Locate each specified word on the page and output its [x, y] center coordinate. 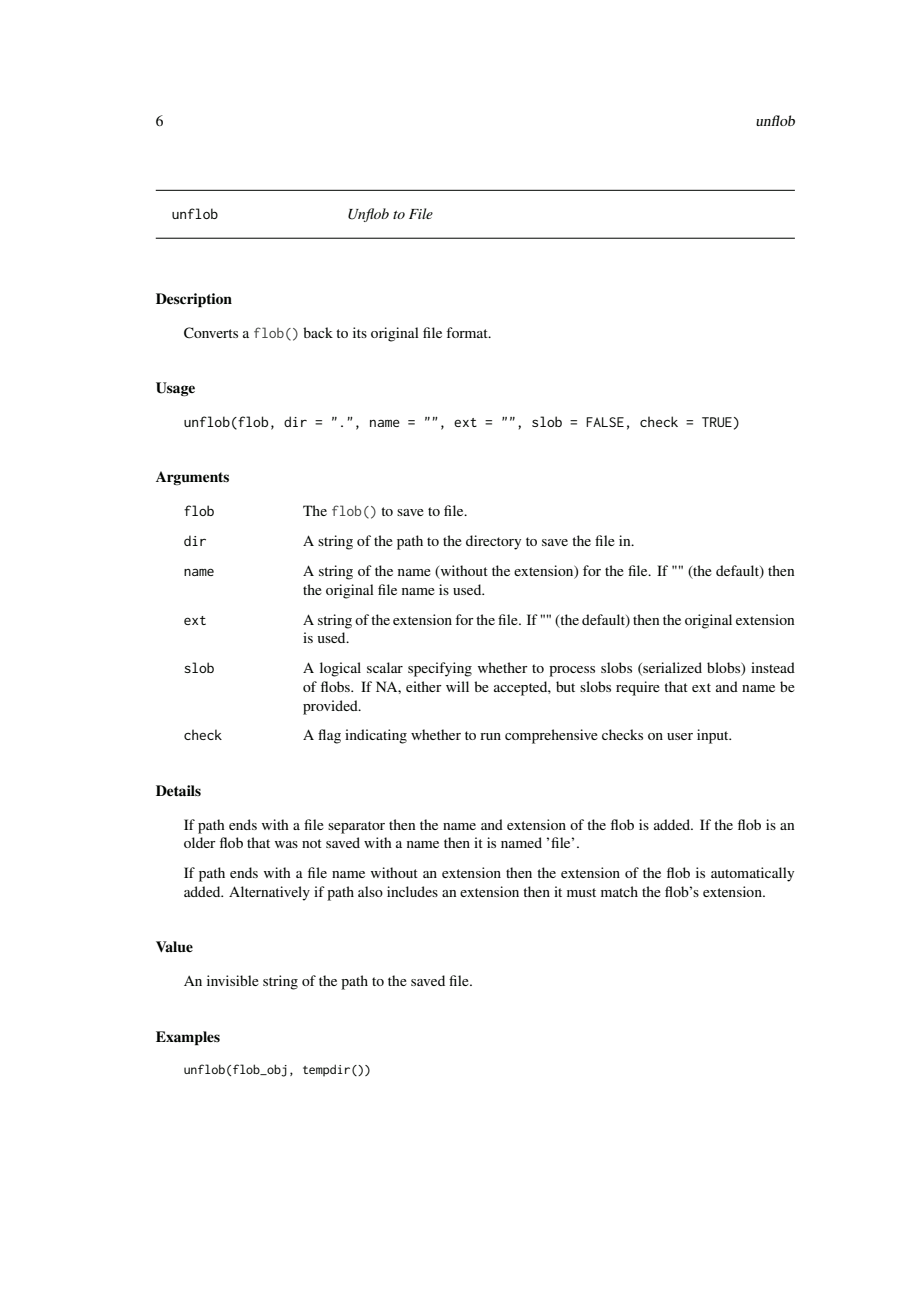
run [490, 736]
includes [412, 891]
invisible [233, 980]
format [468, 332]
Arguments [192, 478]
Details [178, 791]
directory [493, 542]
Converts [211, 333]
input [714, 736]
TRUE [717, 422]
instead [773, 667]
